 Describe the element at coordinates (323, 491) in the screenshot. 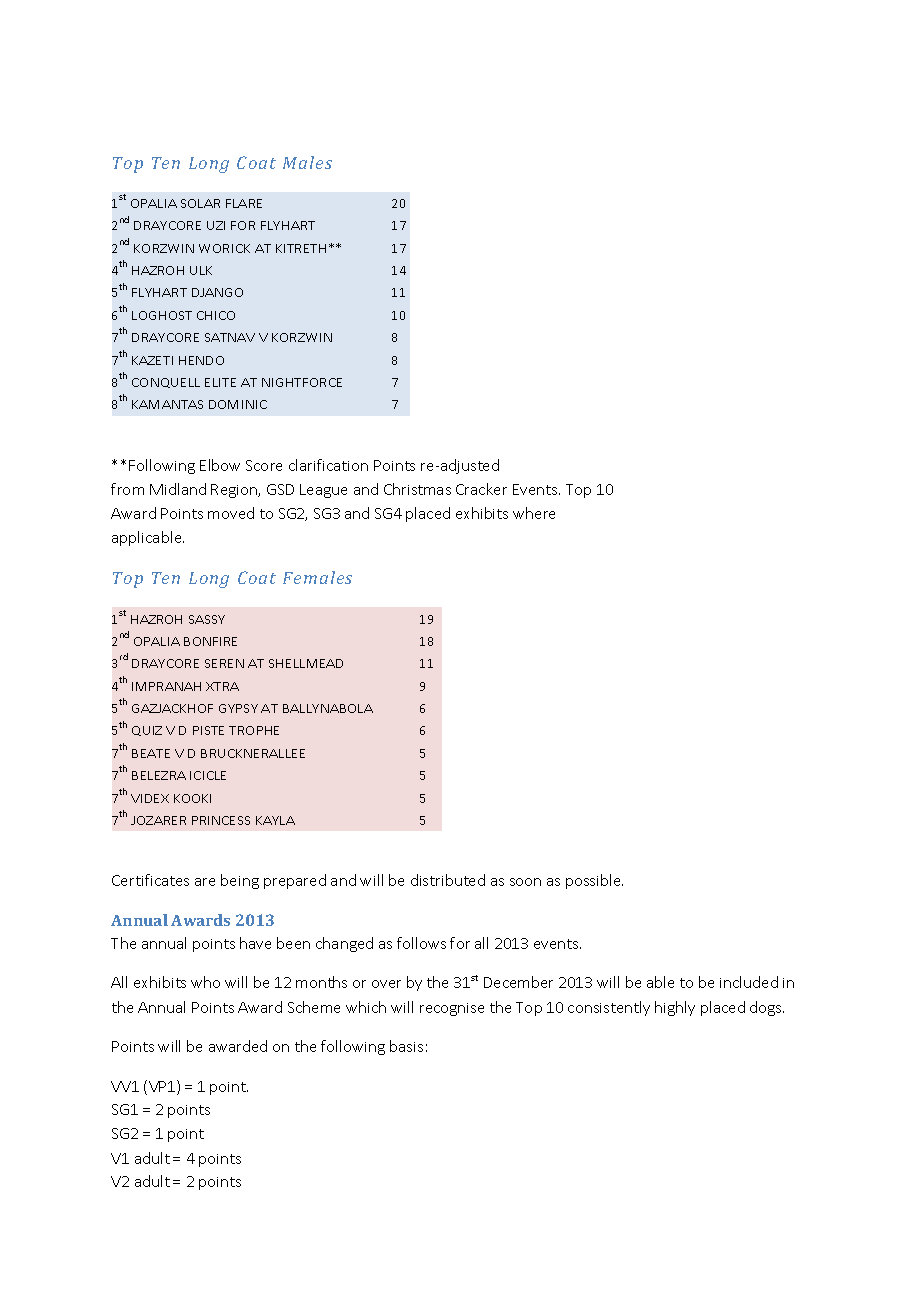

I see `League` at that location.
